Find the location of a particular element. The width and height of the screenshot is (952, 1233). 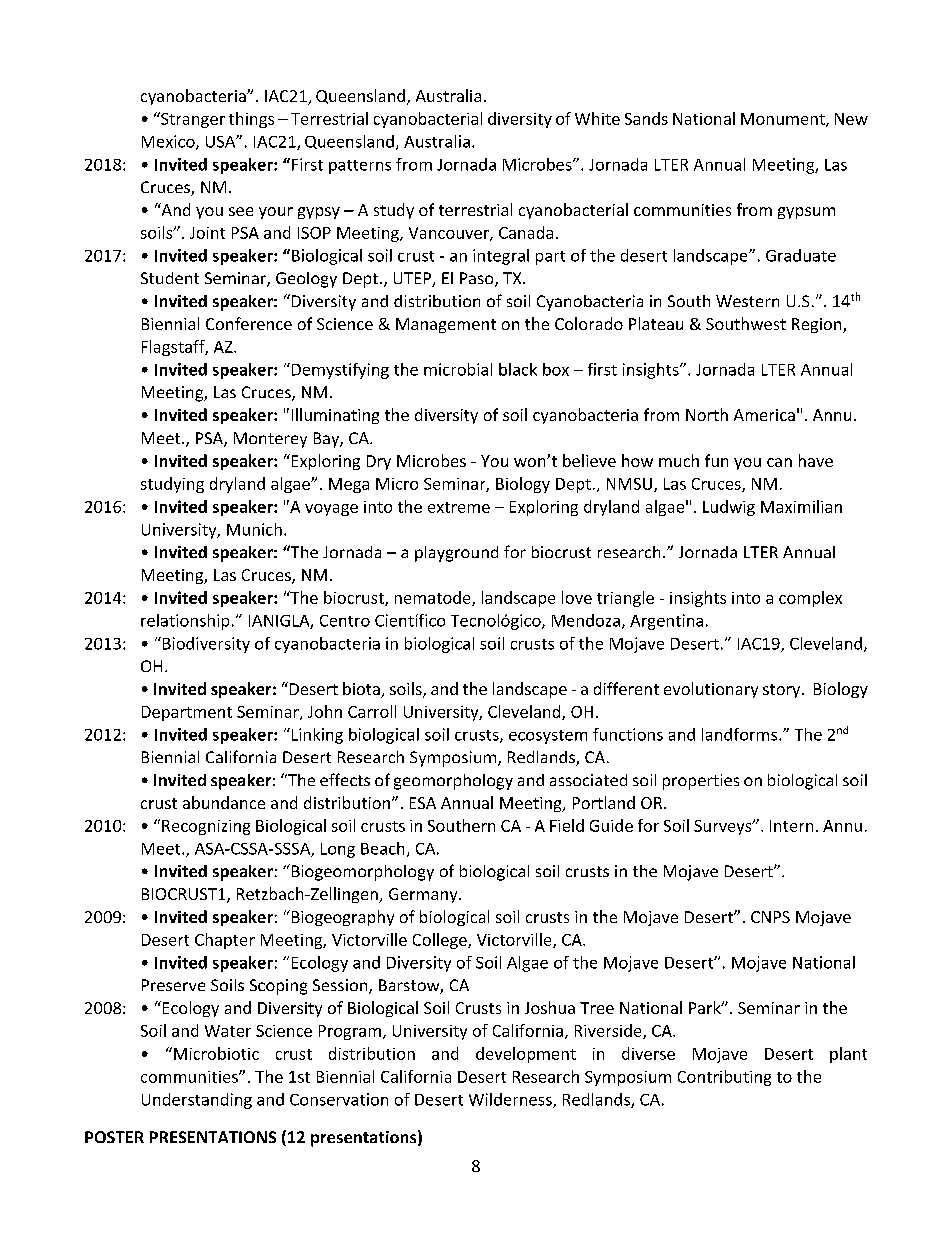

complex is located at coordinates (810, 599).
